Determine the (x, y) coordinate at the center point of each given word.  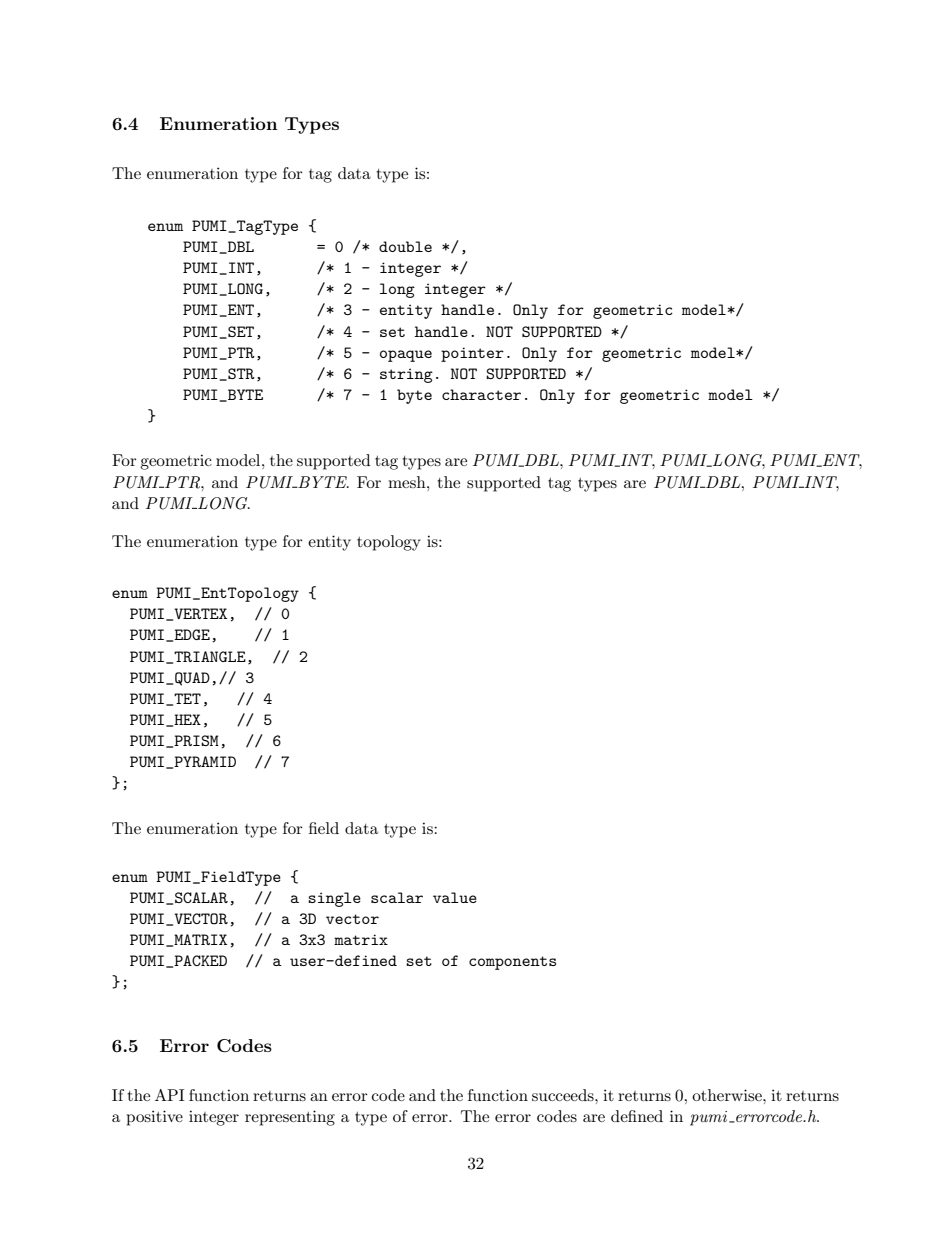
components (512, 963)
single (334, 899)
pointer (472, 354)
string (406, 375)
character (481, 394)
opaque (406, 356)
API (170, 1095)
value (455, 897)
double (405, 246)
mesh (408, 482)
